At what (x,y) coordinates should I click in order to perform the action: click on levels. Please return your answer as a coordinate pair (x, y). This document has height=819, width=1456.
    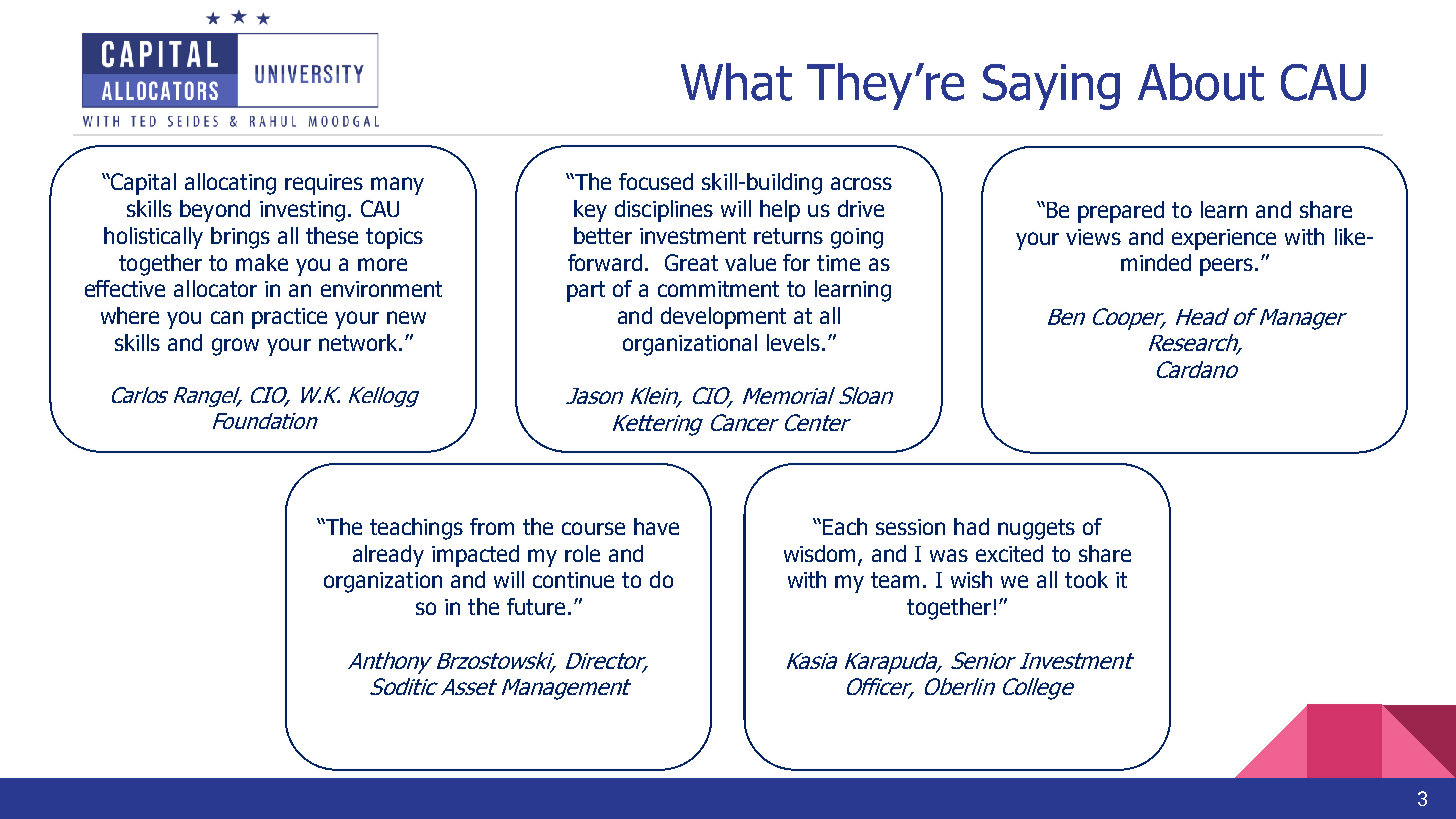
    Looking at the image, I should click on (793, 342).
